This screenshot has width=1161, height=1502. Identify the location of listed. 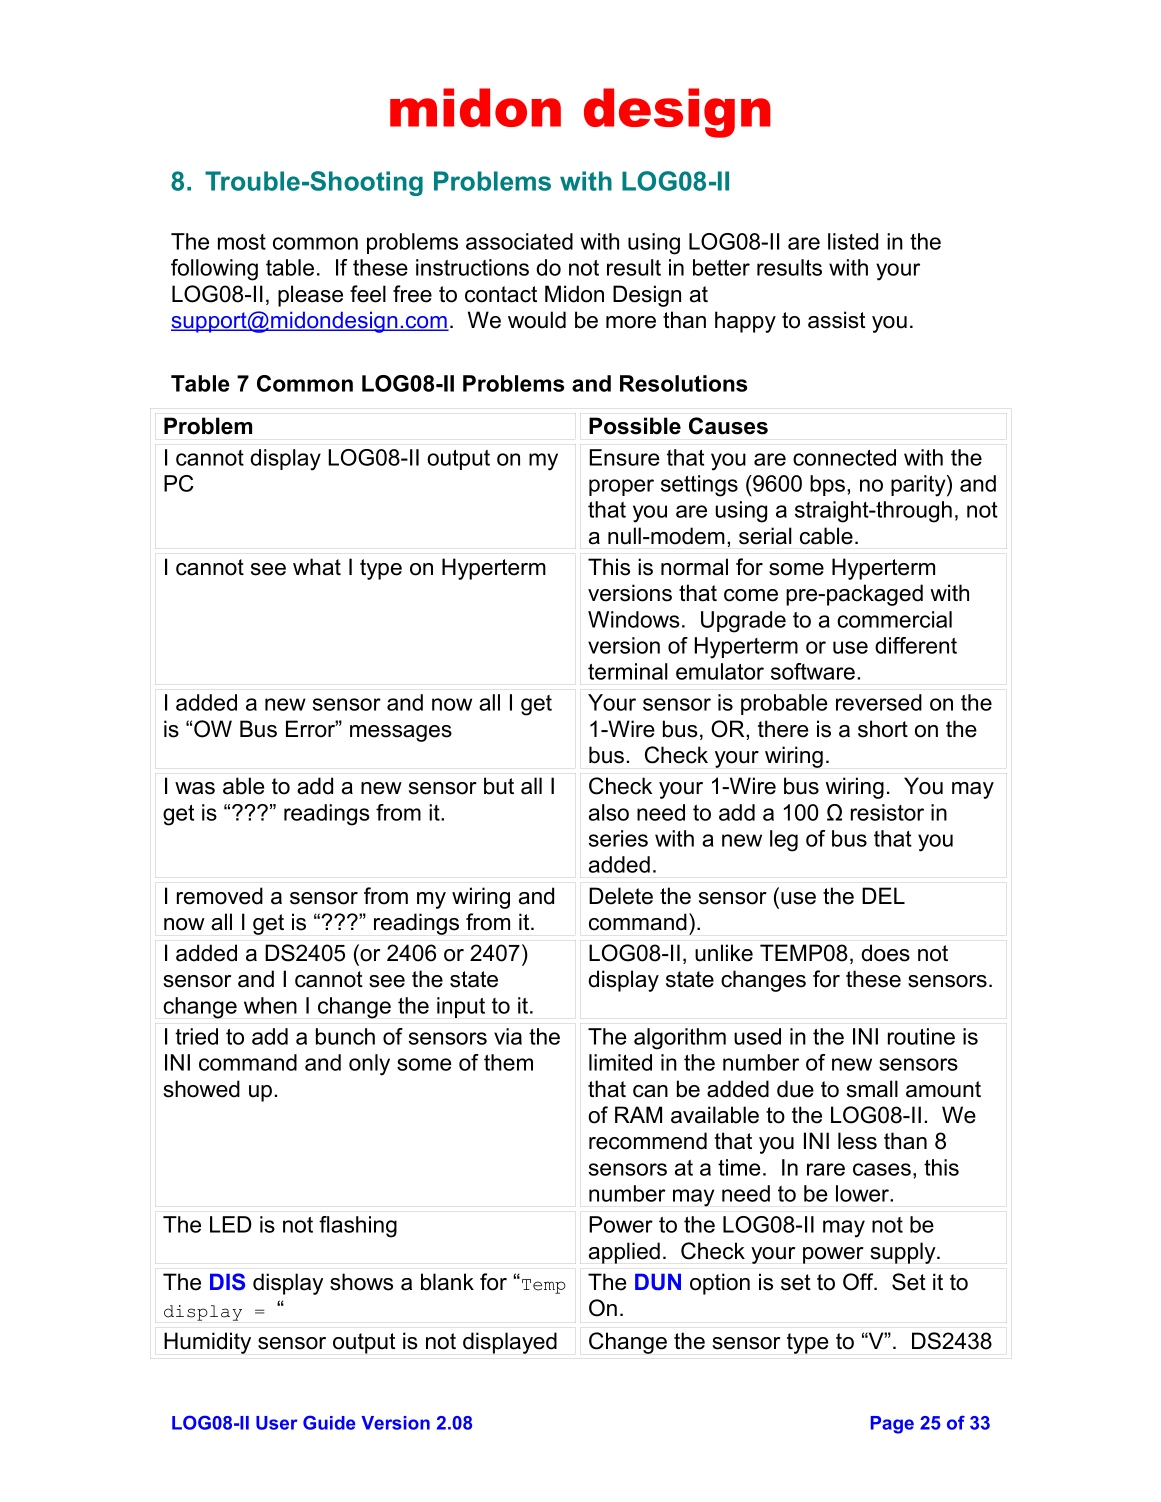
(853, 241).
